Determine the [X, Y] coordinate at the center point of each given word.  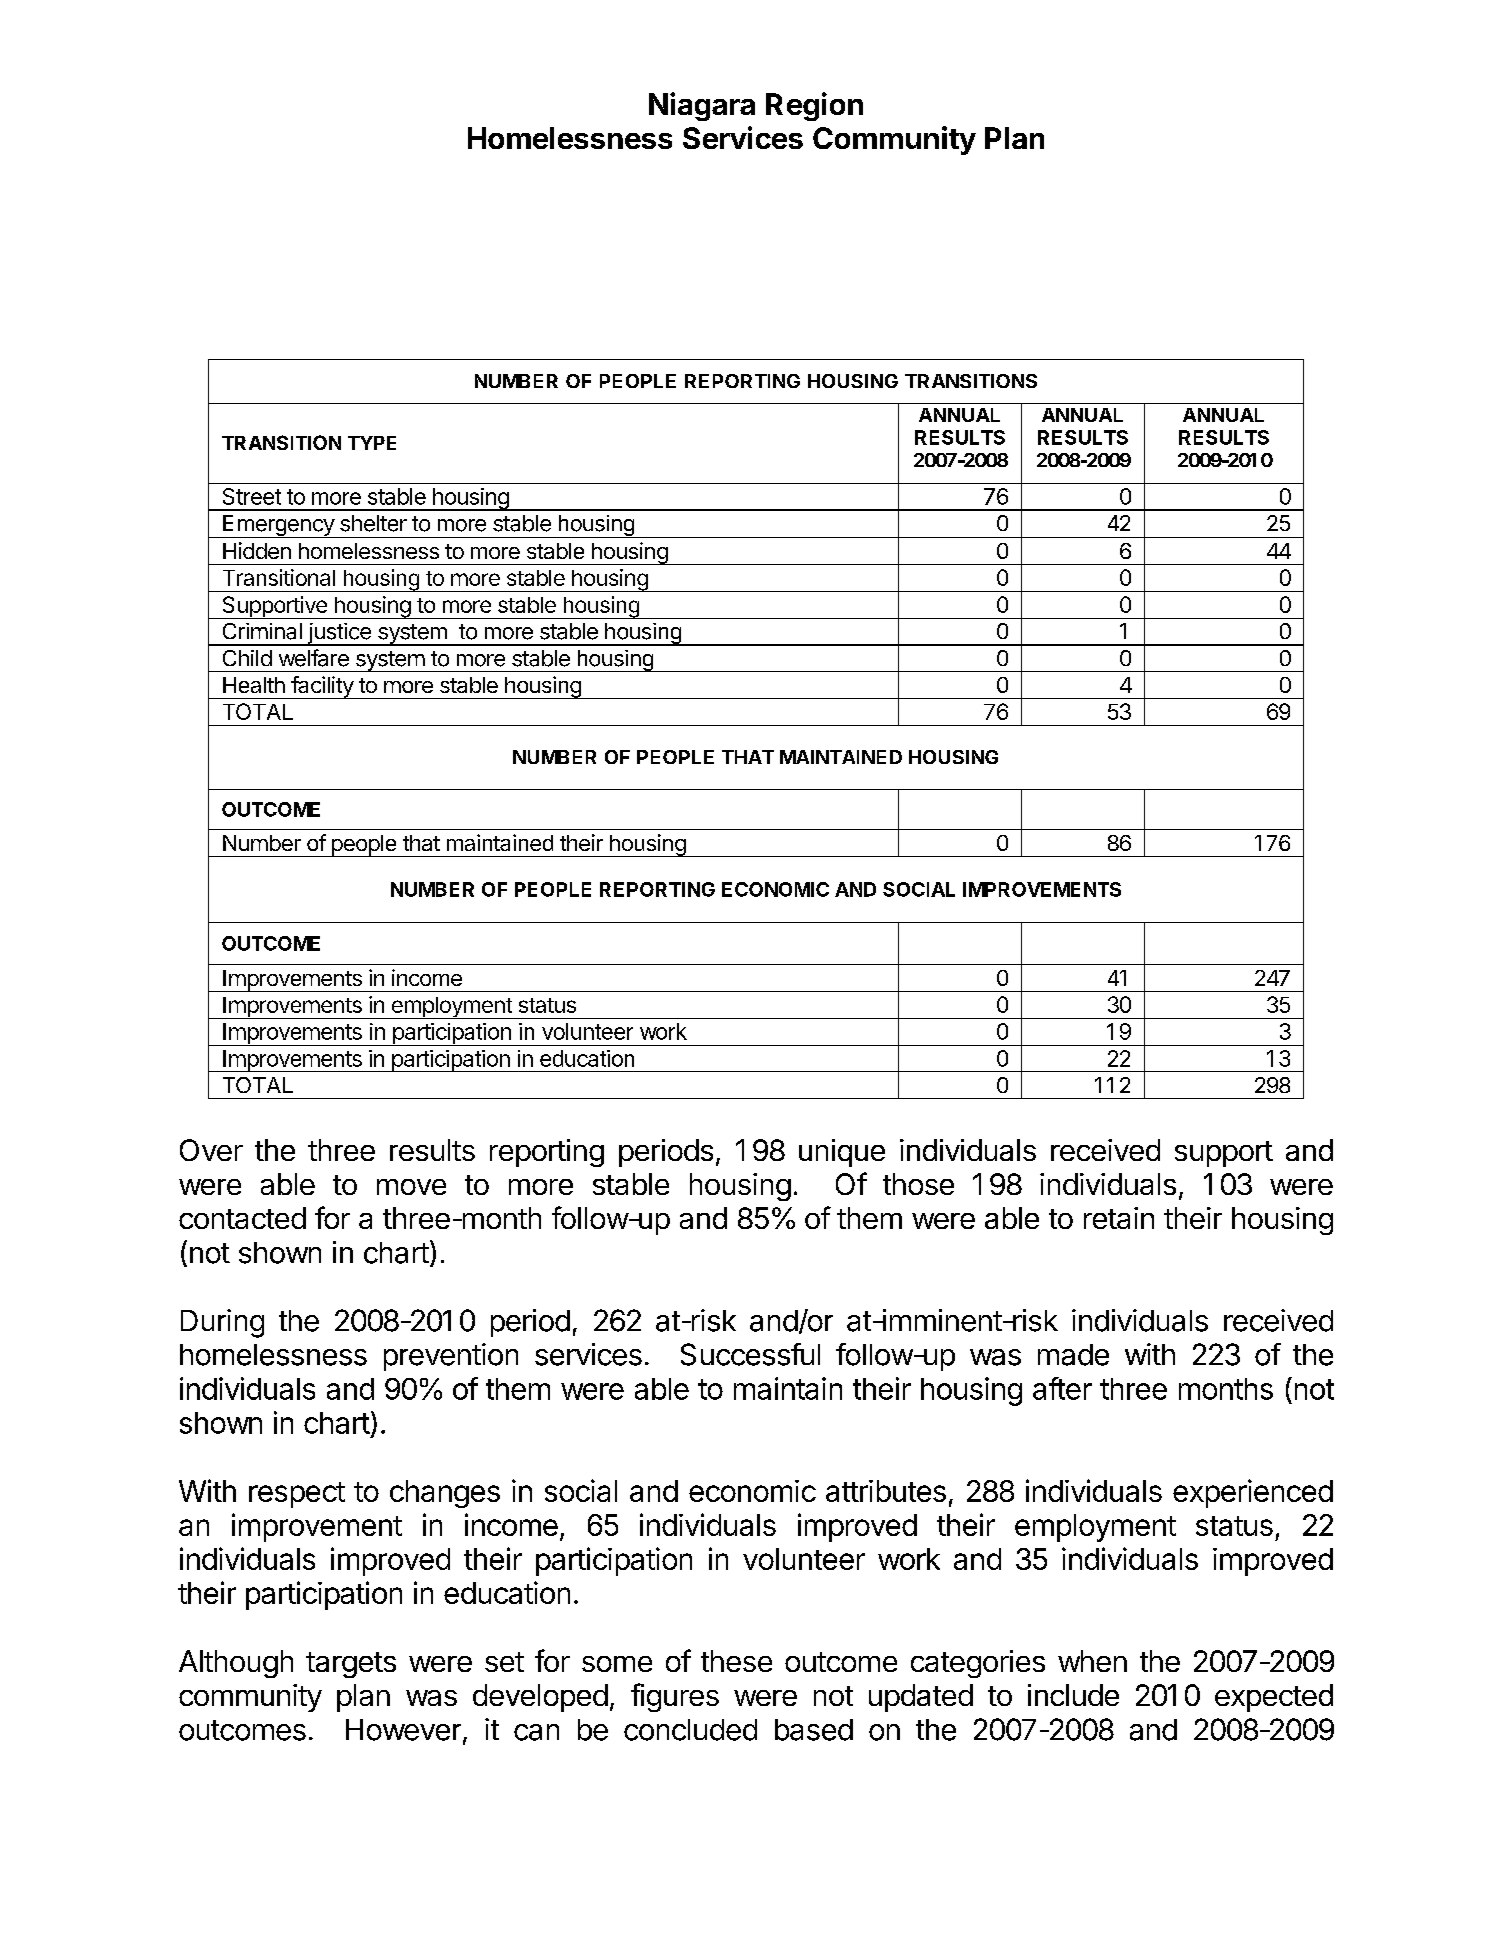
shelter [373, 523]
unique [842, 1153]
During [222, 1323]
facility [322, 687]
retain [1119, 1218]
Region [814, 106]
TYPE [372, 443]
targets [351, 1665]
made [1073, 1355]
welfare [314, 658]
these [736, 1661]
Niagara [702, 106]
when [1092, 1661]
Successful [750, 1354]
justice [339, 634]
